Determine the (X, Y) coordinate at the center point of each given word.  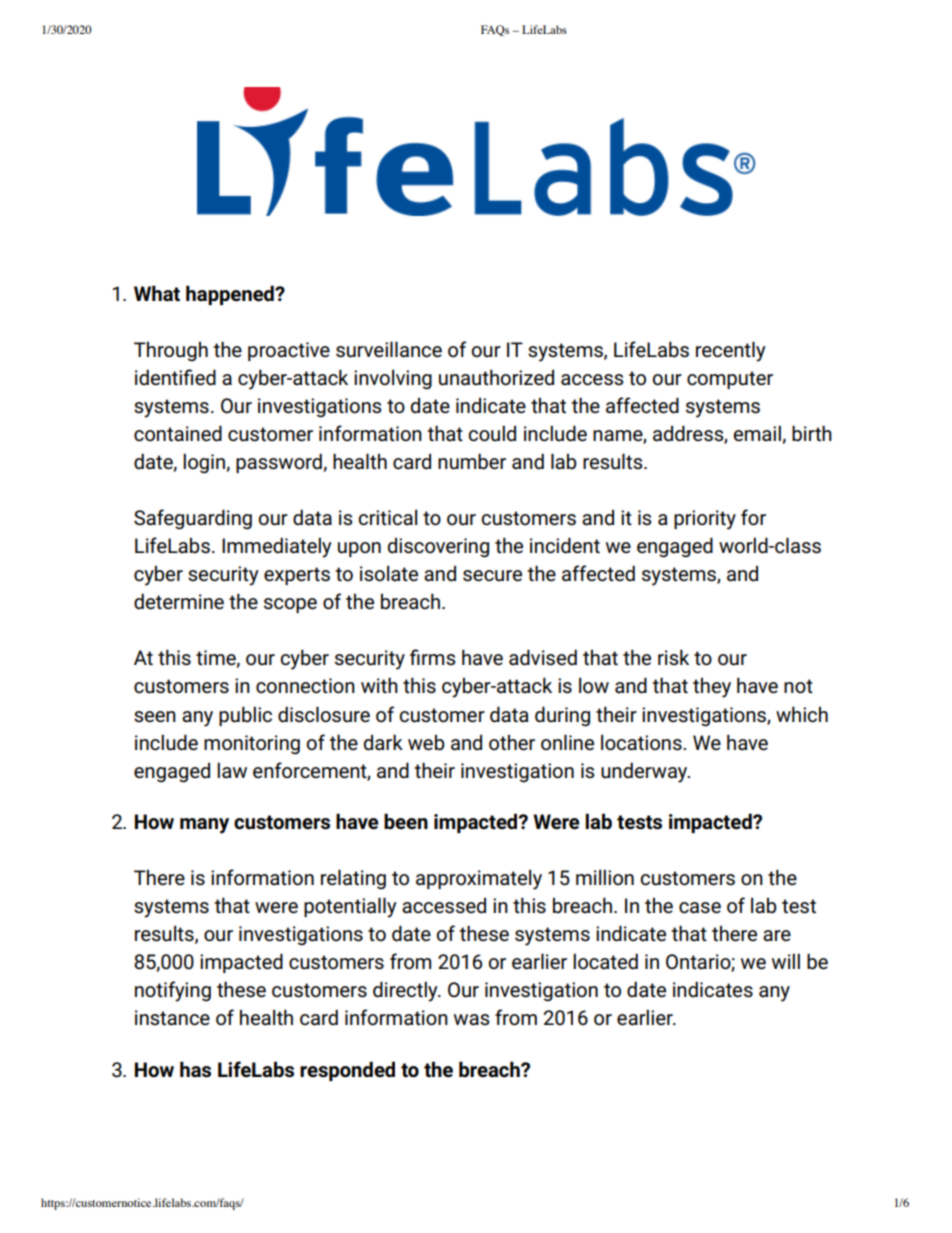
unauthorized (496, 377)
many (204, 826)
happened (231, 295)
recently (731, 351)
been (406, 821)
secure (492, 576)
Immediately (277, 547)
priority (705, 520)
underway (645, 772)
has (195, 1069)
